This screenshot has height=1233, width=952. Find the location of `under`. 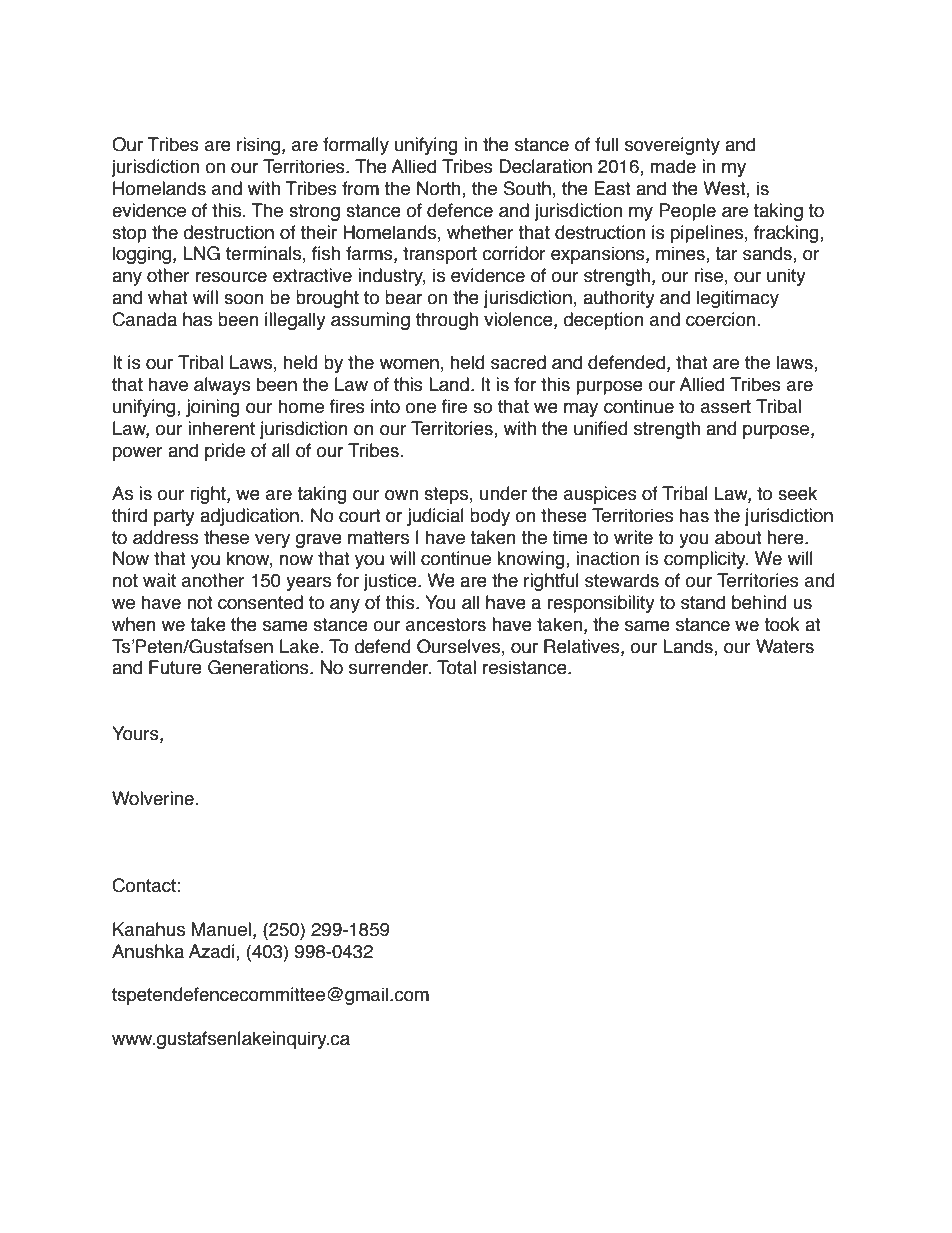

under is located at coordinates (503, 493).
